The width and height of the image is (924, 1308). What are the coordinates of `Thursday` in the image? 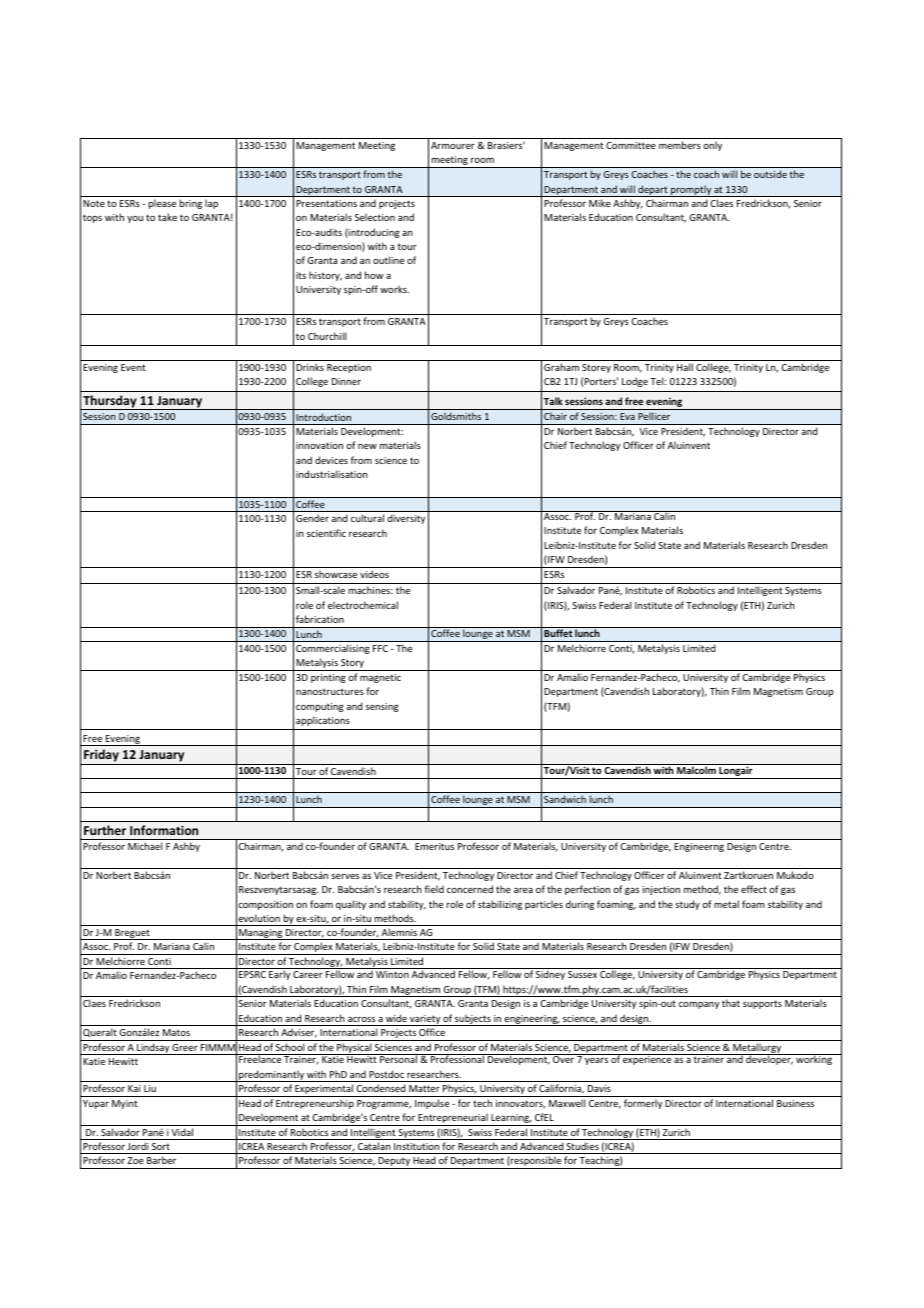 It's located at (110, 402).
